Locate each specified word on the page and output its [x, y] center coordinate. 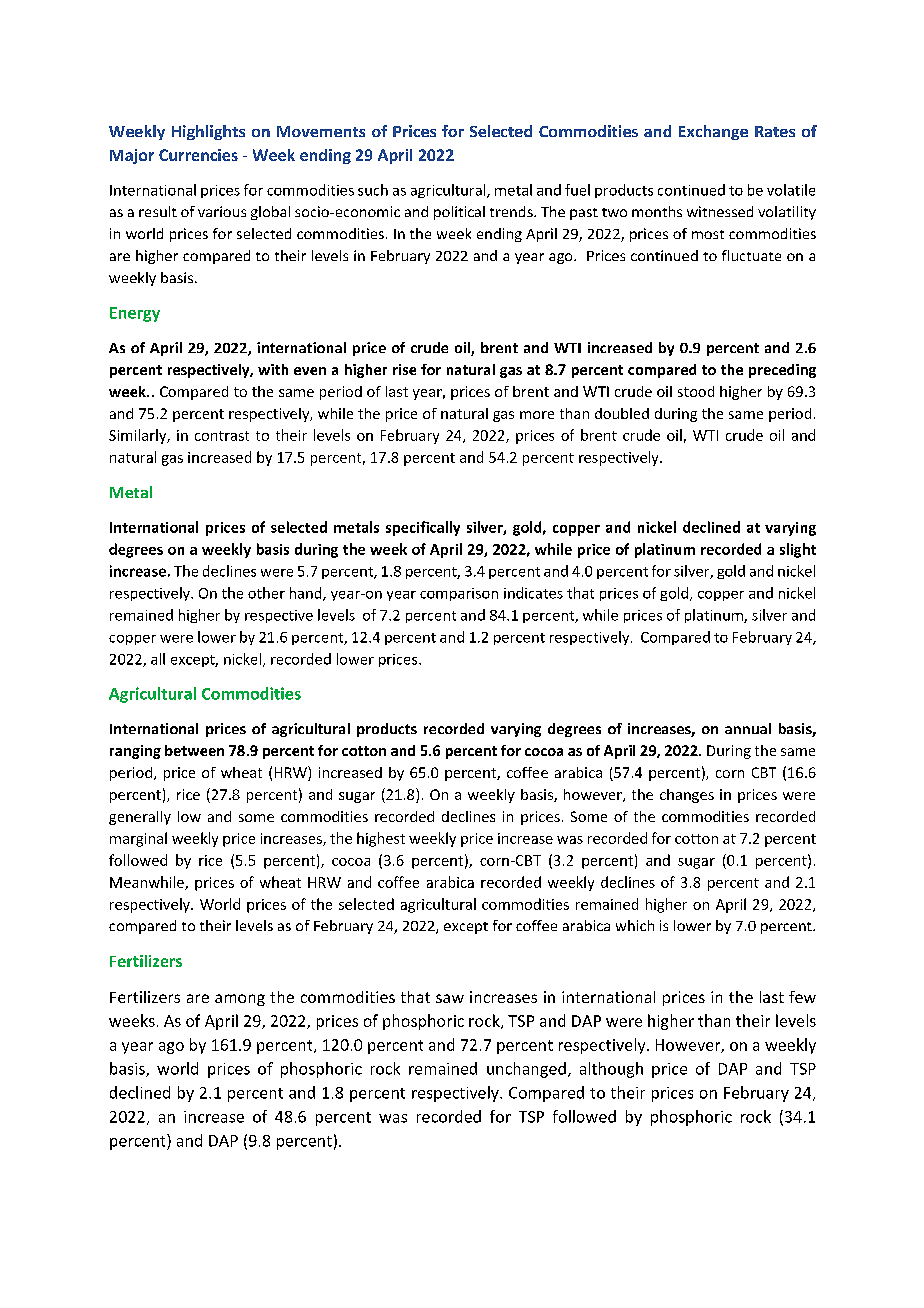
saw [450, 998]
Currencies [198, 155]
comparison [459, 594]
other [266, 593]
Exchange [713, 132]
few [802, 997]
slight [798, 550]
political [459, 213]
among [240, 1000]
